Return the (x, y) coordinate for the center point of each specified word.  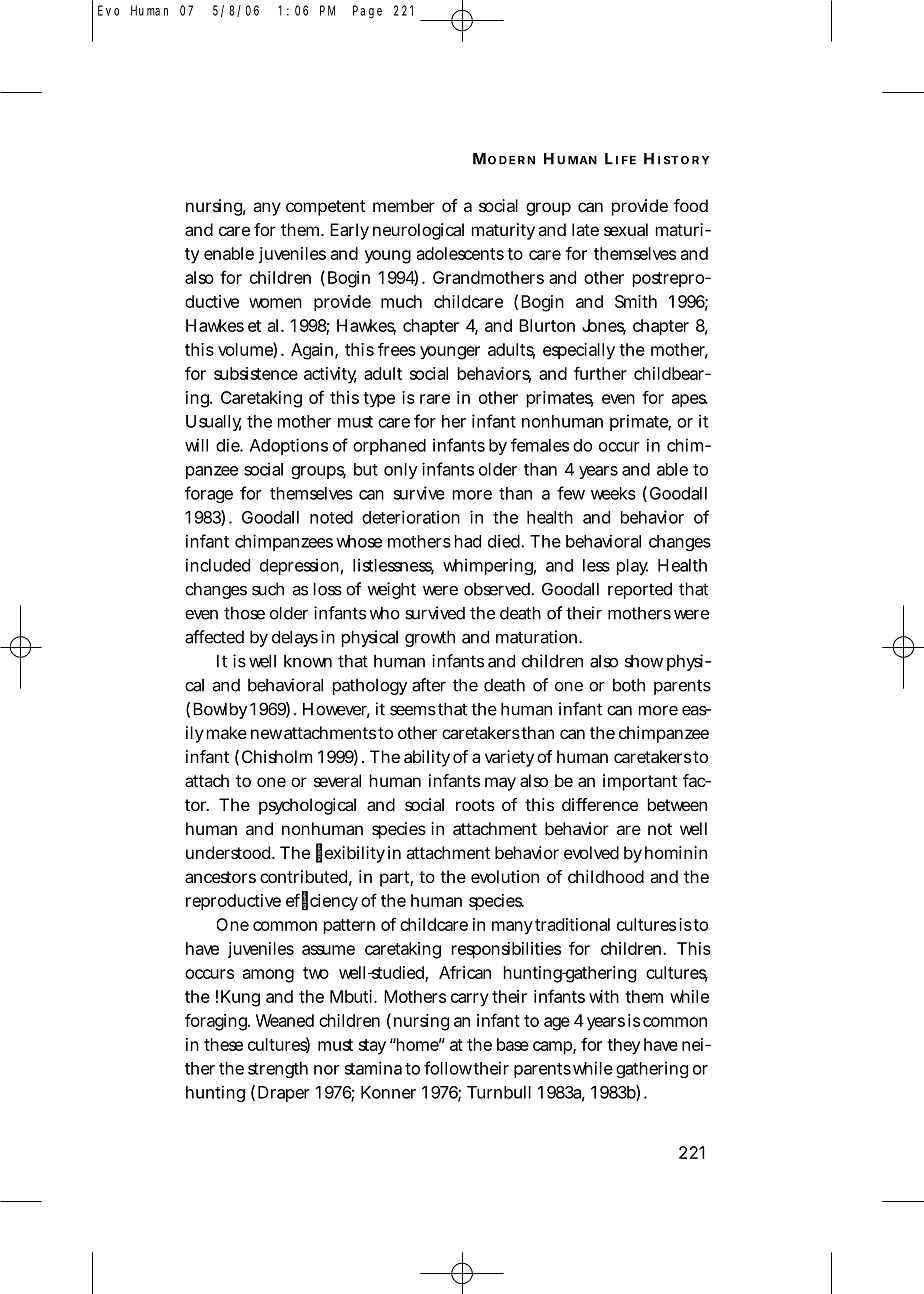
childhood (606, 876)
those (244, 613)
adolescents (460, 253)
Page (367, 12)
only (401, 471)
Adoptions (289, 446)
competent (325, 208)
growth (430, 638)
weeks (613, 493)
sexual (626, 229)
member (404, 205)
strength (278, 1070)
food (691, 205)
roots (475, 805)
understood (228, 852)
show (644, 661)
